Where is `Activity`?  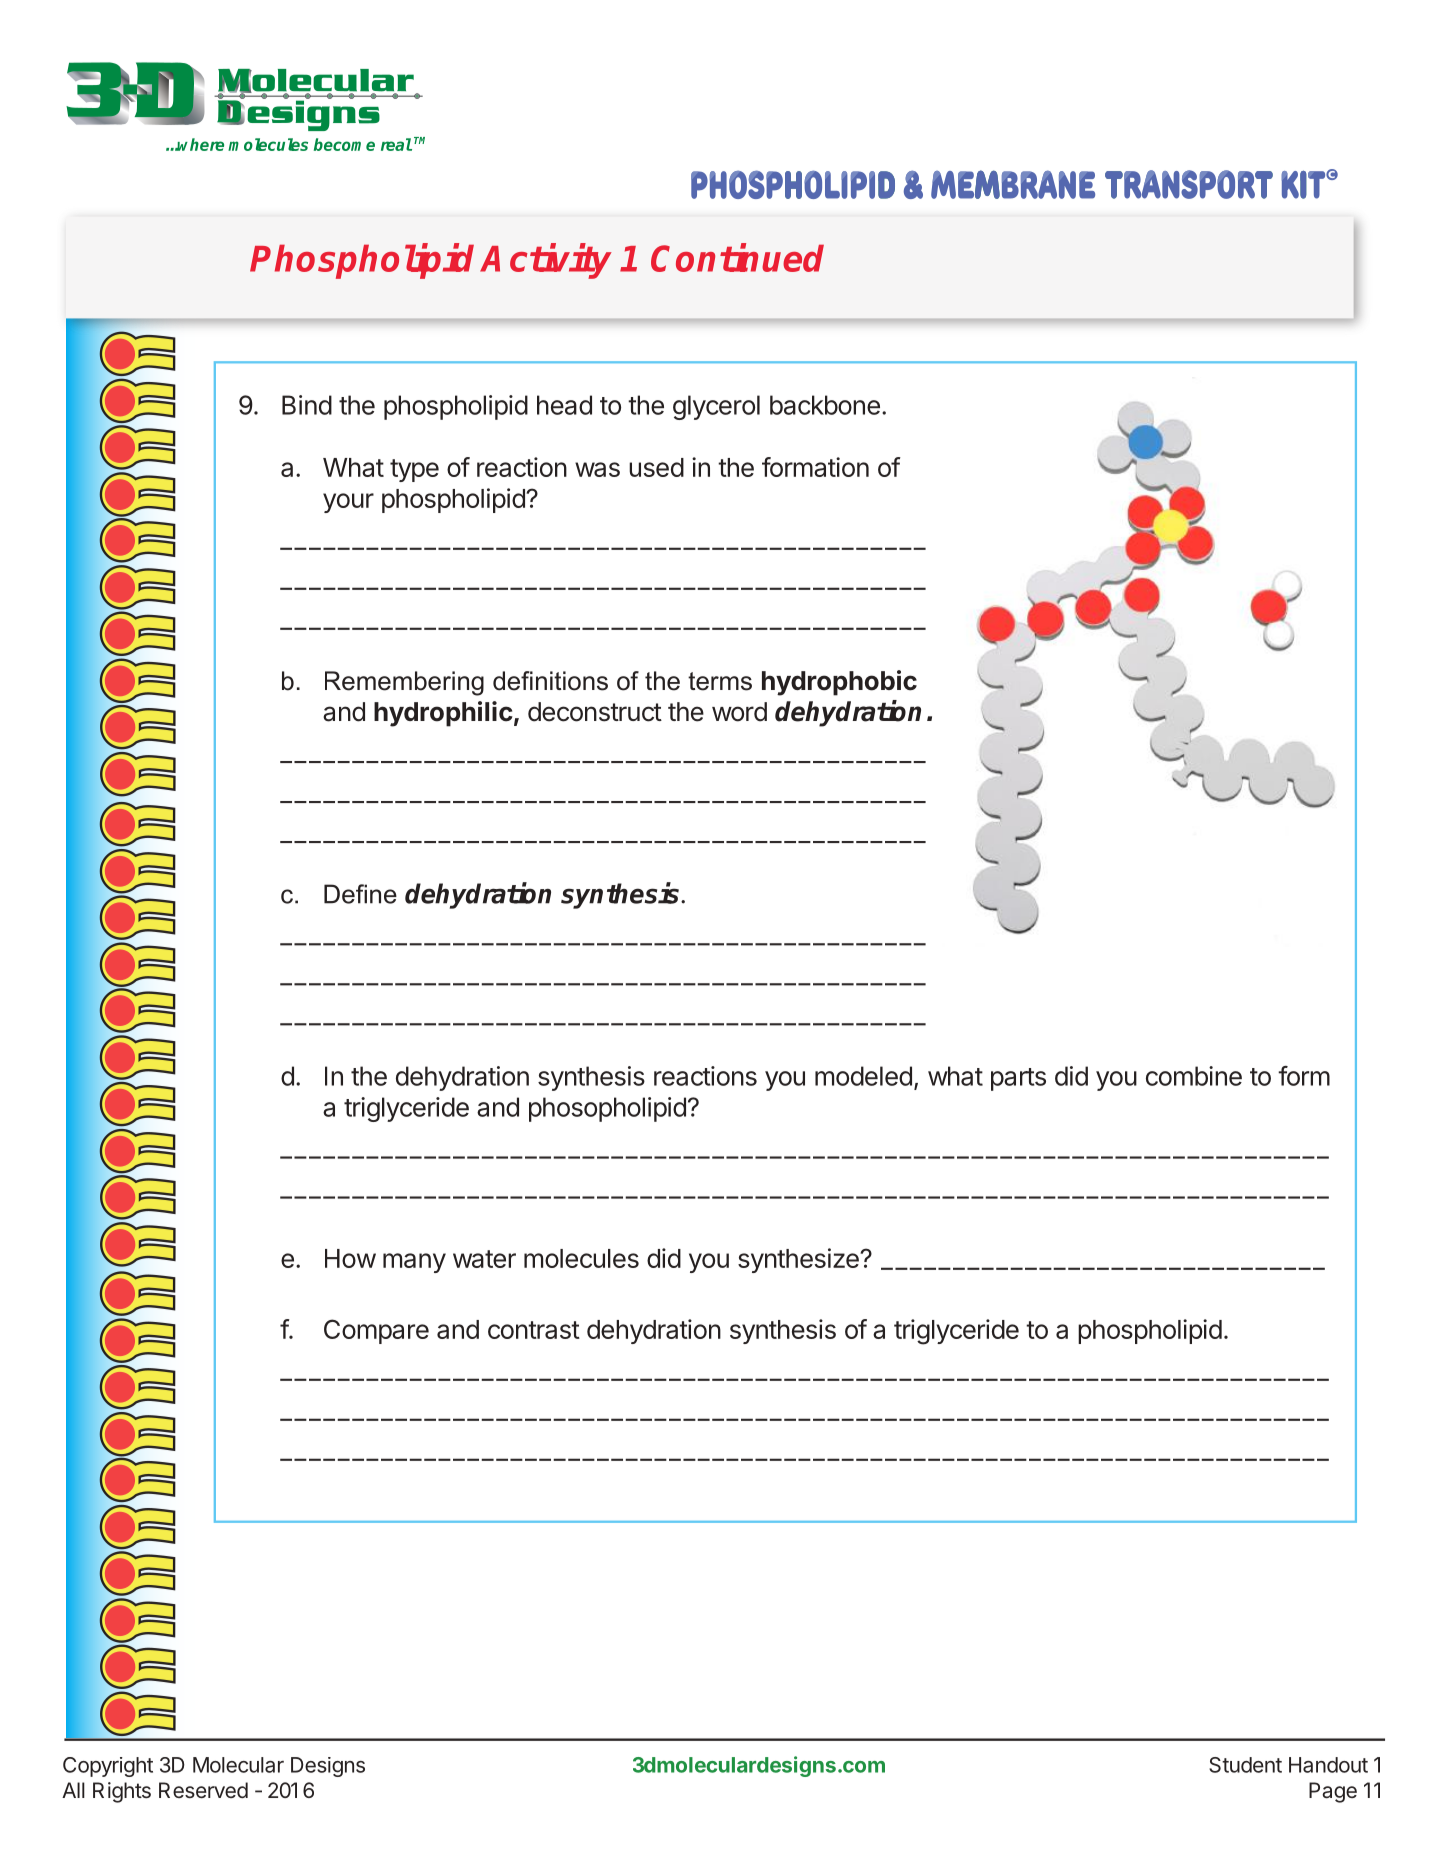 Activity is located at coordinates (546, 261).
